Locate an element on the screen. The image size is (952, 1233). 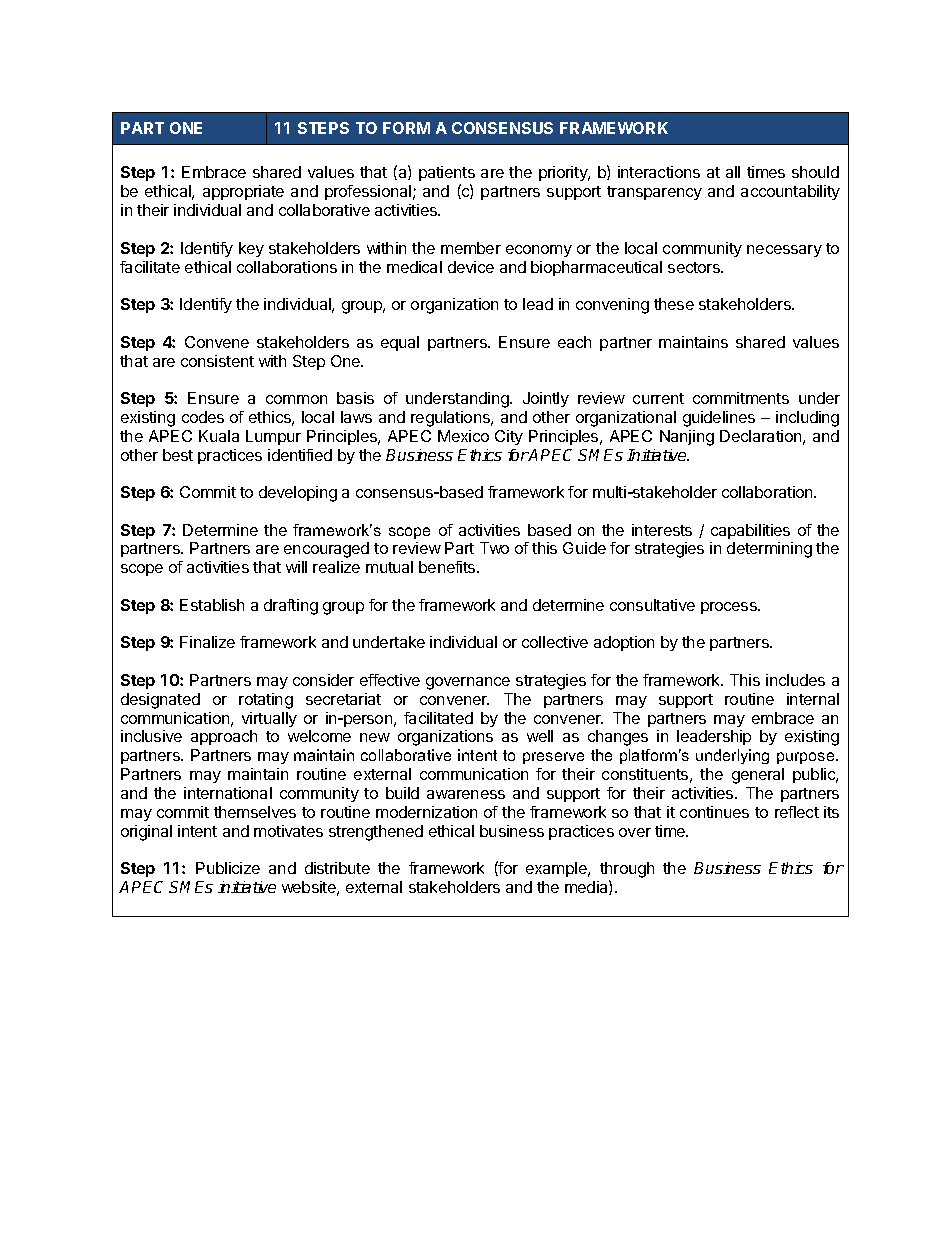
continues is located at coordinates (714, 812).
